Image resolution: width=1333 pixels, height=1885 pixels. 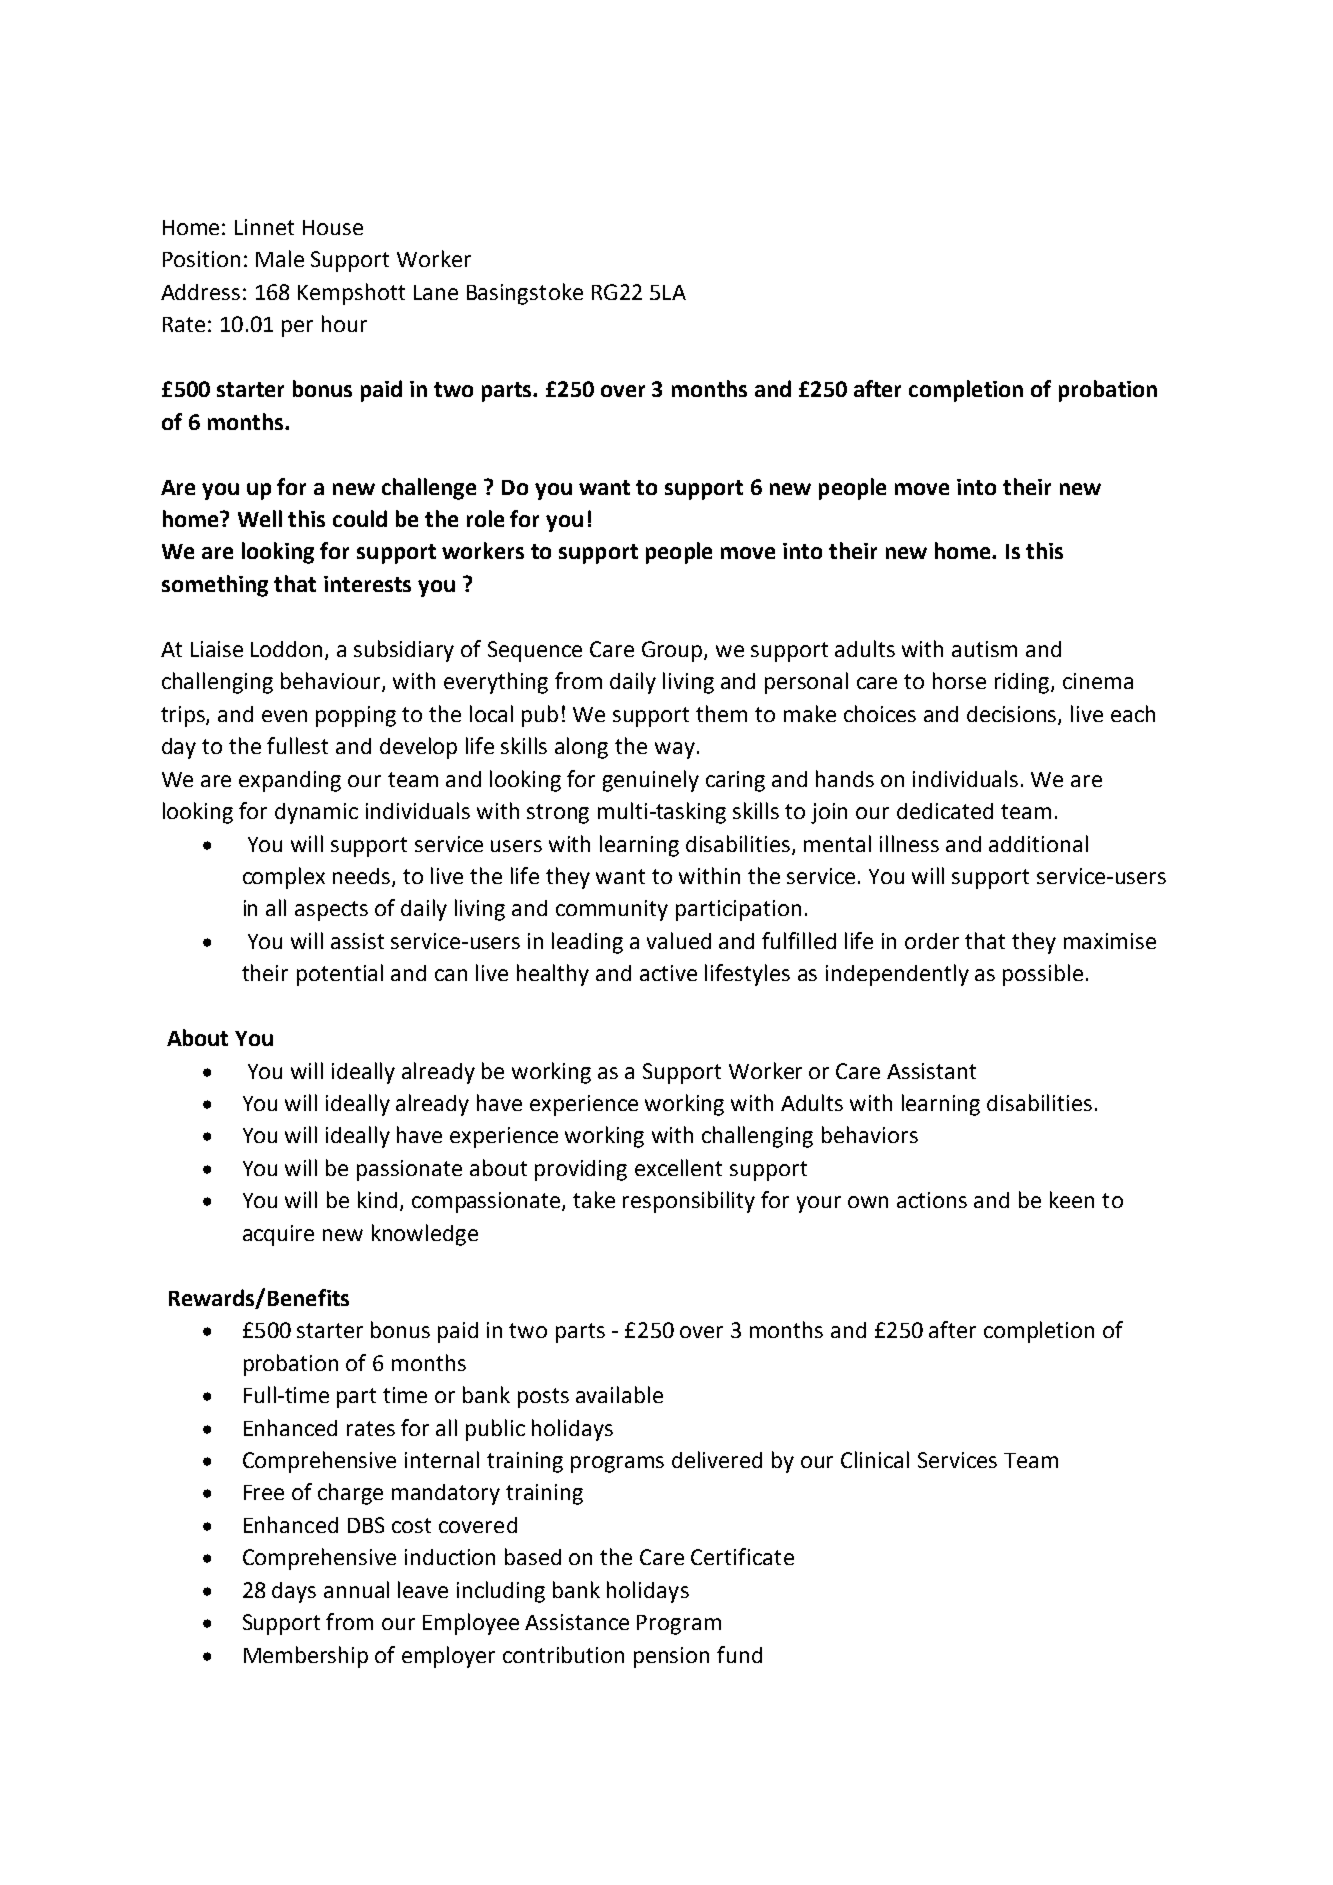 What do you see at coordinates (679, 940) in the screenshot?
I see `valued` at bounding box center [679, 940].
